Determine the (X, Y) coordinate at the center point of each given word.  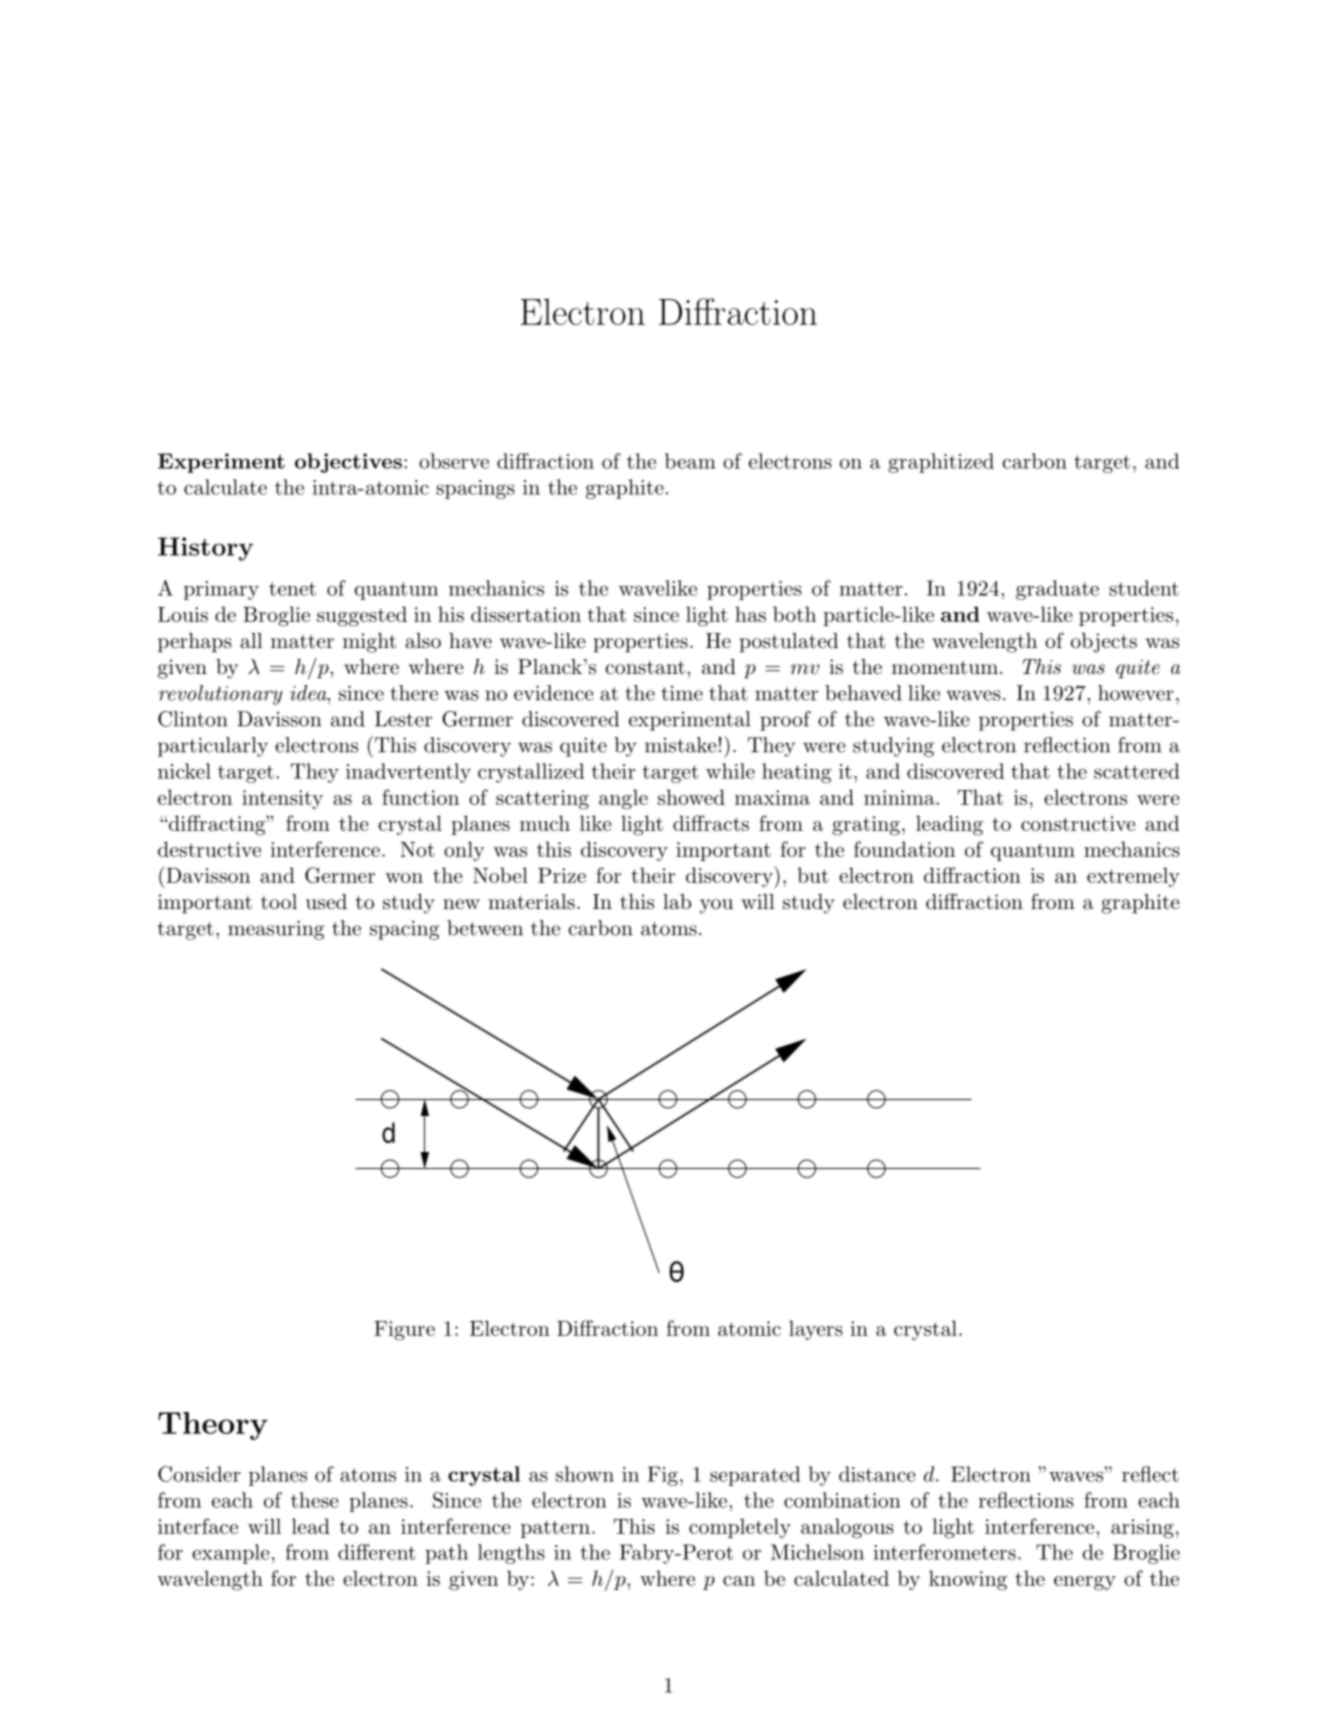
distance (877, 1474)
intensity (282, 799)
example (231, 1554)
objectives (348, 463)
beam (690, 461)
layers (816, 1330)
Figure (404, 1331)
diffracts (711, 823)
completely (740, 1528)
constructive (1078, 823)
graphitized (941, 463)
